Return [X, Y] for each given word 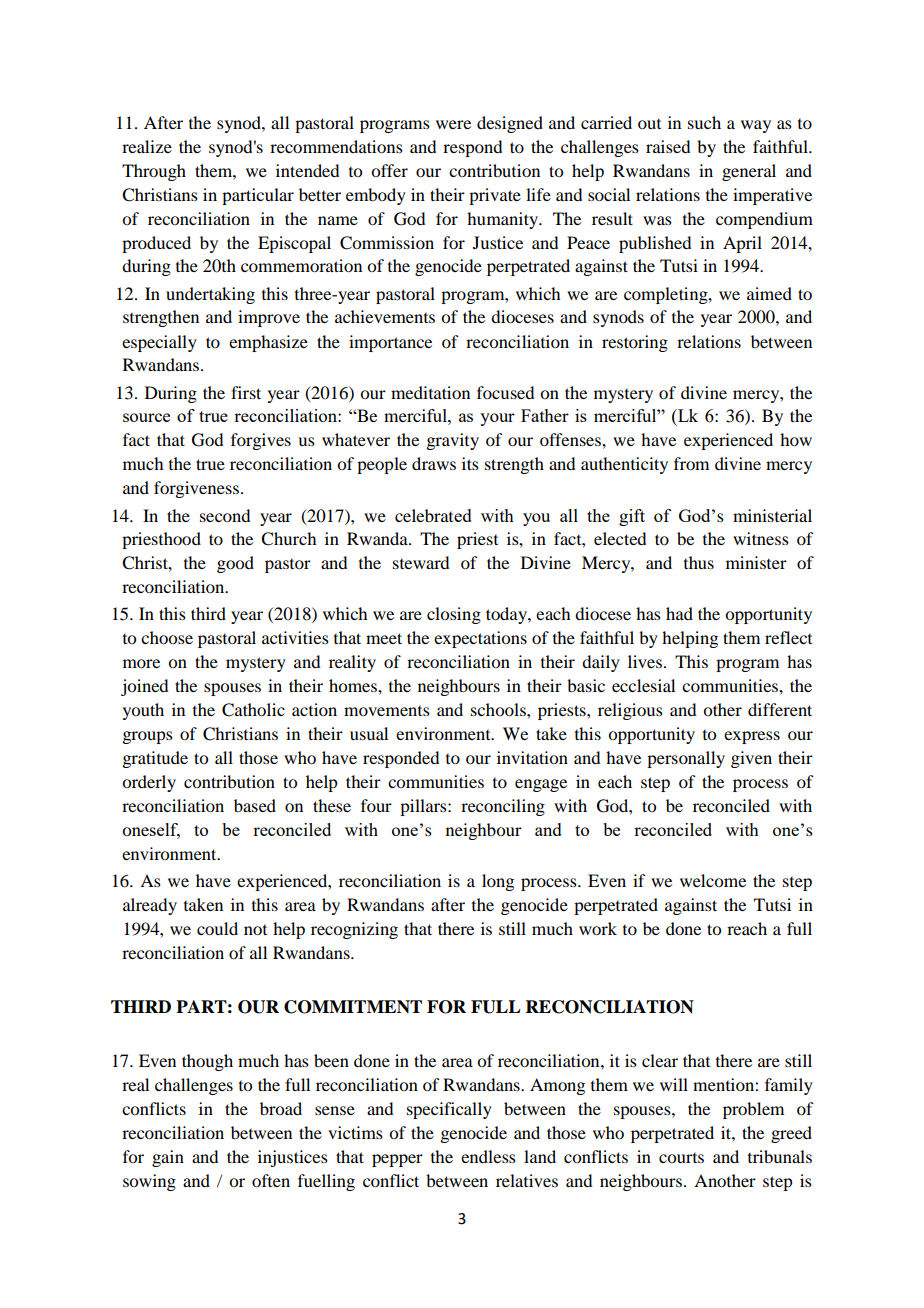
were [453, 124]
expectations [480, 639]
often [271, 1180]
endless [488, 1156]
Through [154, 172]
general [749, 172]
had [679, 613]
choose [167, 637]
